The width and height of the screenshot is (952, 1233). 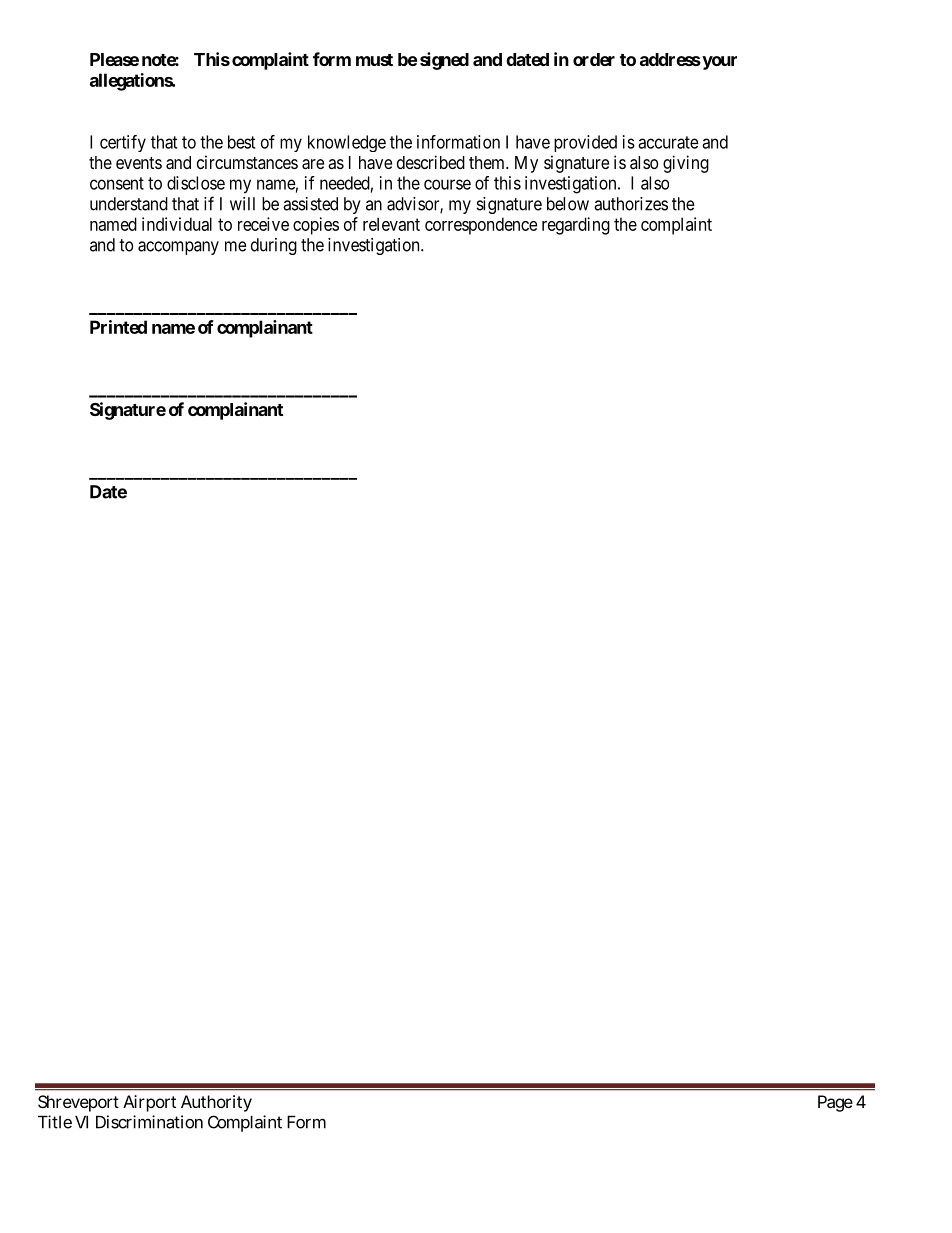 I want to click on Discrimination, so click(x=149, y=1122).
